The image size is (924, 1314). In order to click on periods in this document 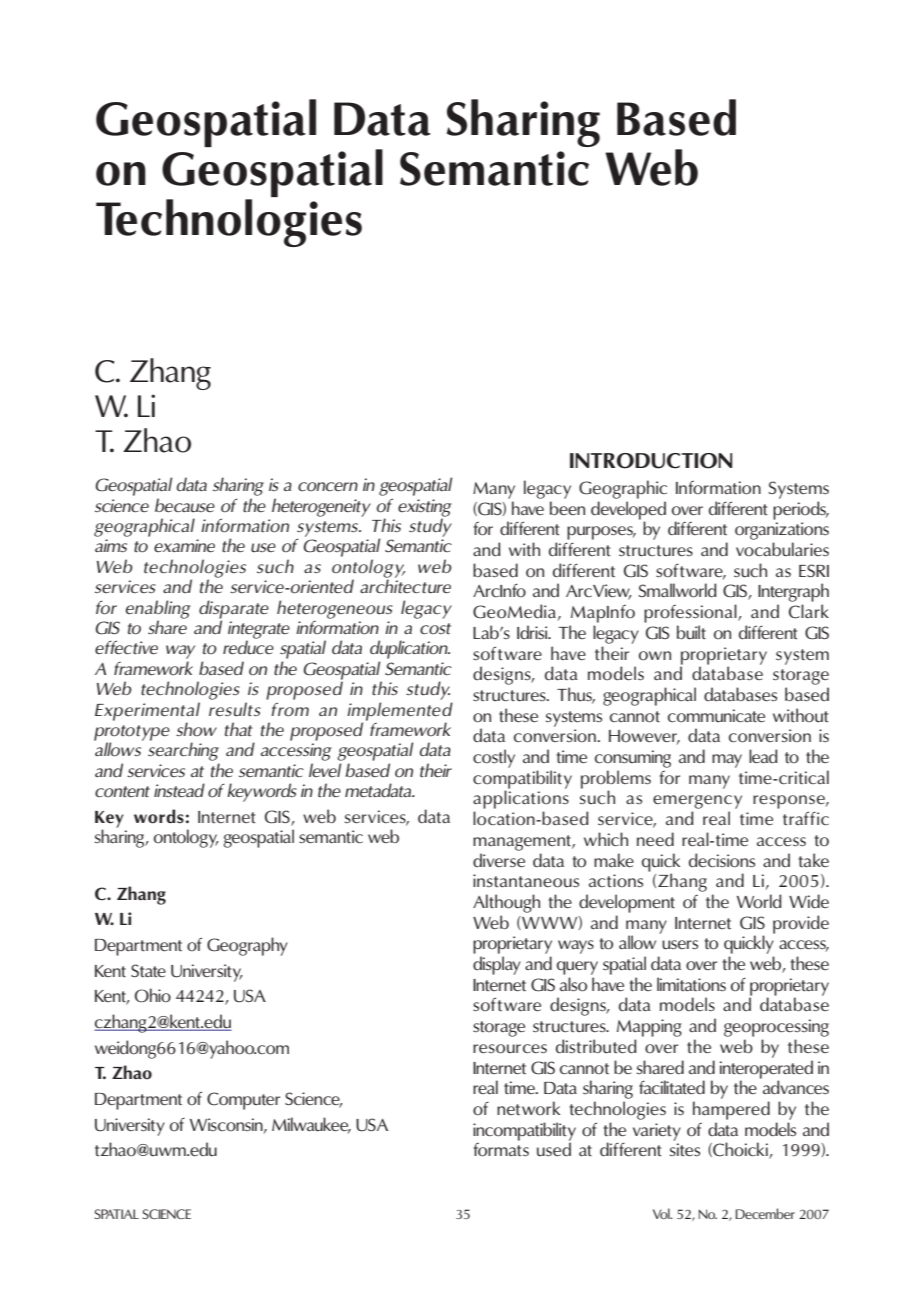, I will do `click(800, 510)`.
